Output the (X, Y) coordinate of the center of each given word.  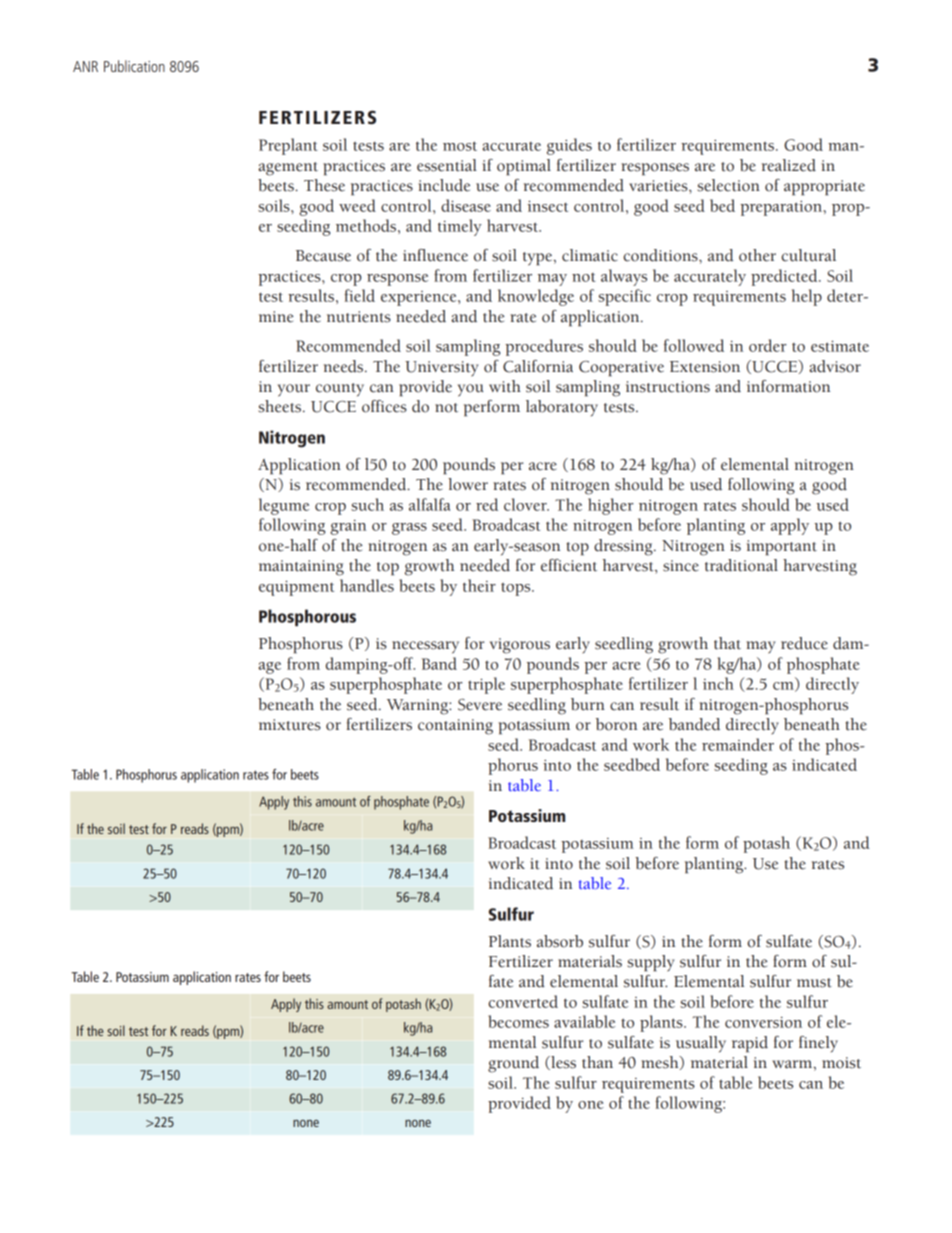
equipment (296, 588)
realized (789, 165)
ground (513, 1064)
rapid (750, 1044)
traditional (741, 565)
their (479, 585)
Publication (134, 66)
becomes (518, 1021)
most (460, 146)
